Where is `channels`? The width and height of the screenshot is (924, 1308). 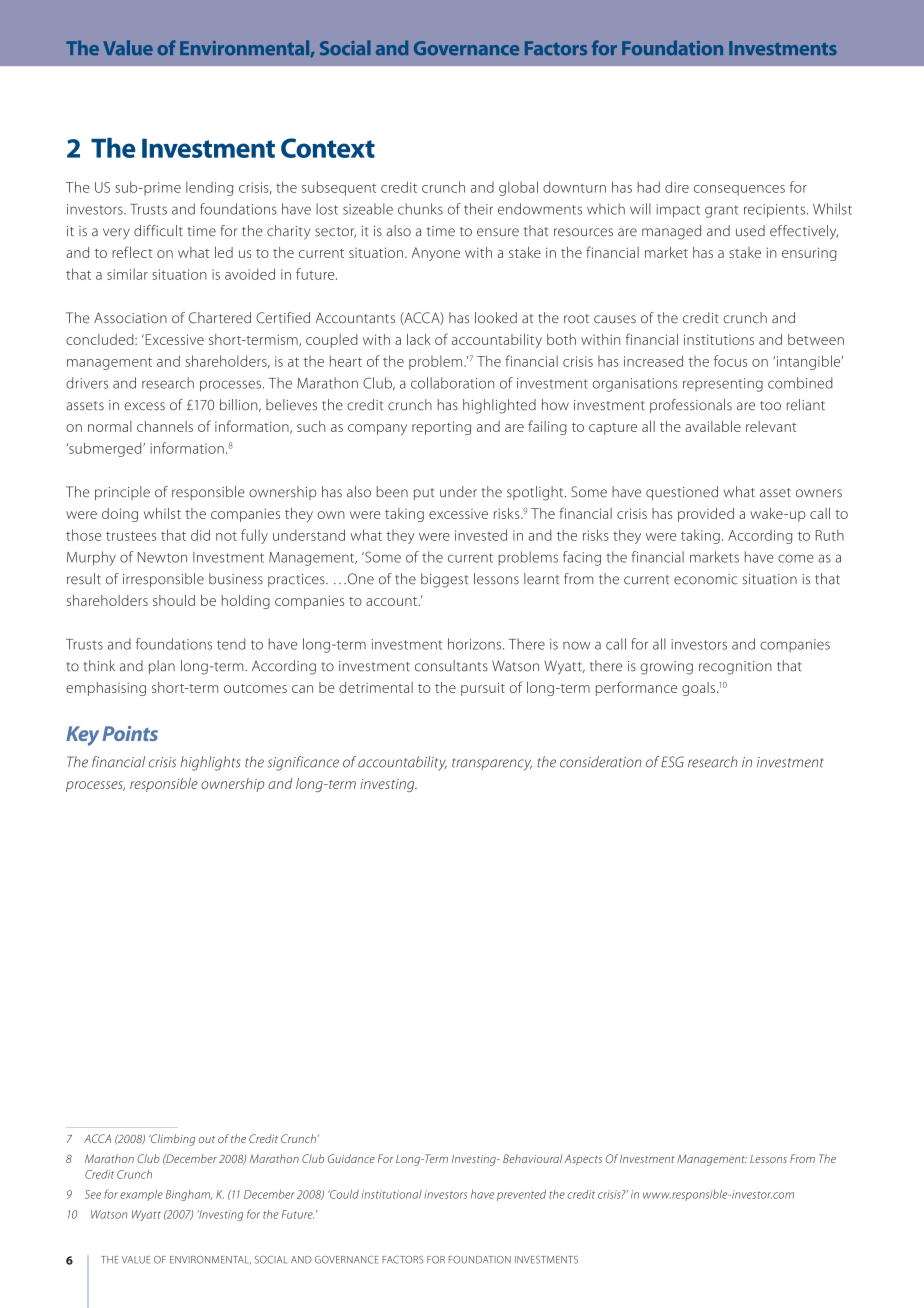 channels is located at coordinates (165, 426).
